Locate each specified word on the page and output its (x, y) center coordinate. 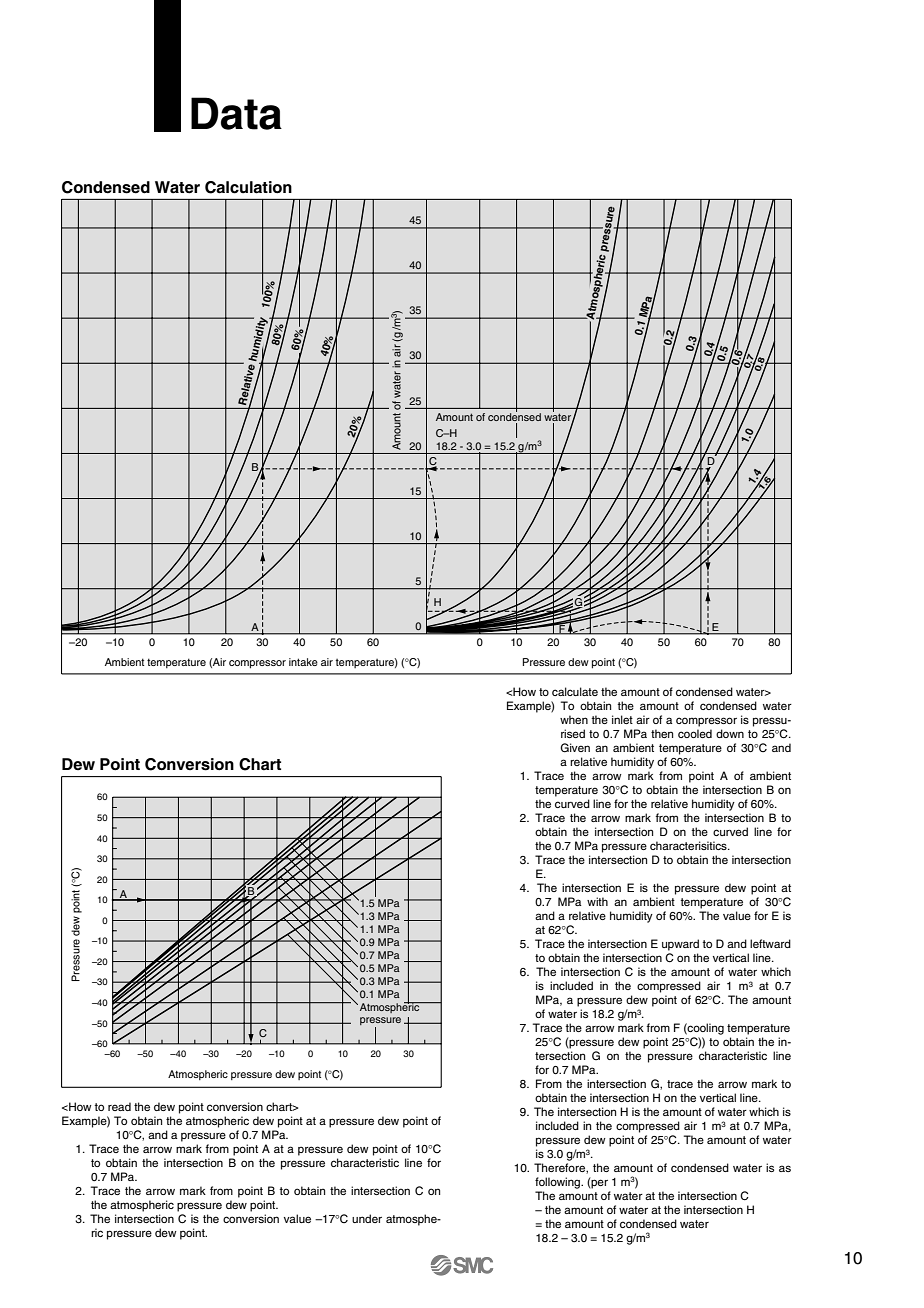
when (574, 719)
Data (236, 113)
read (119, 1106)
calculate (575, 691)
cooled (695, 733)
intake (303, 662)
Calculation (248, 187)
